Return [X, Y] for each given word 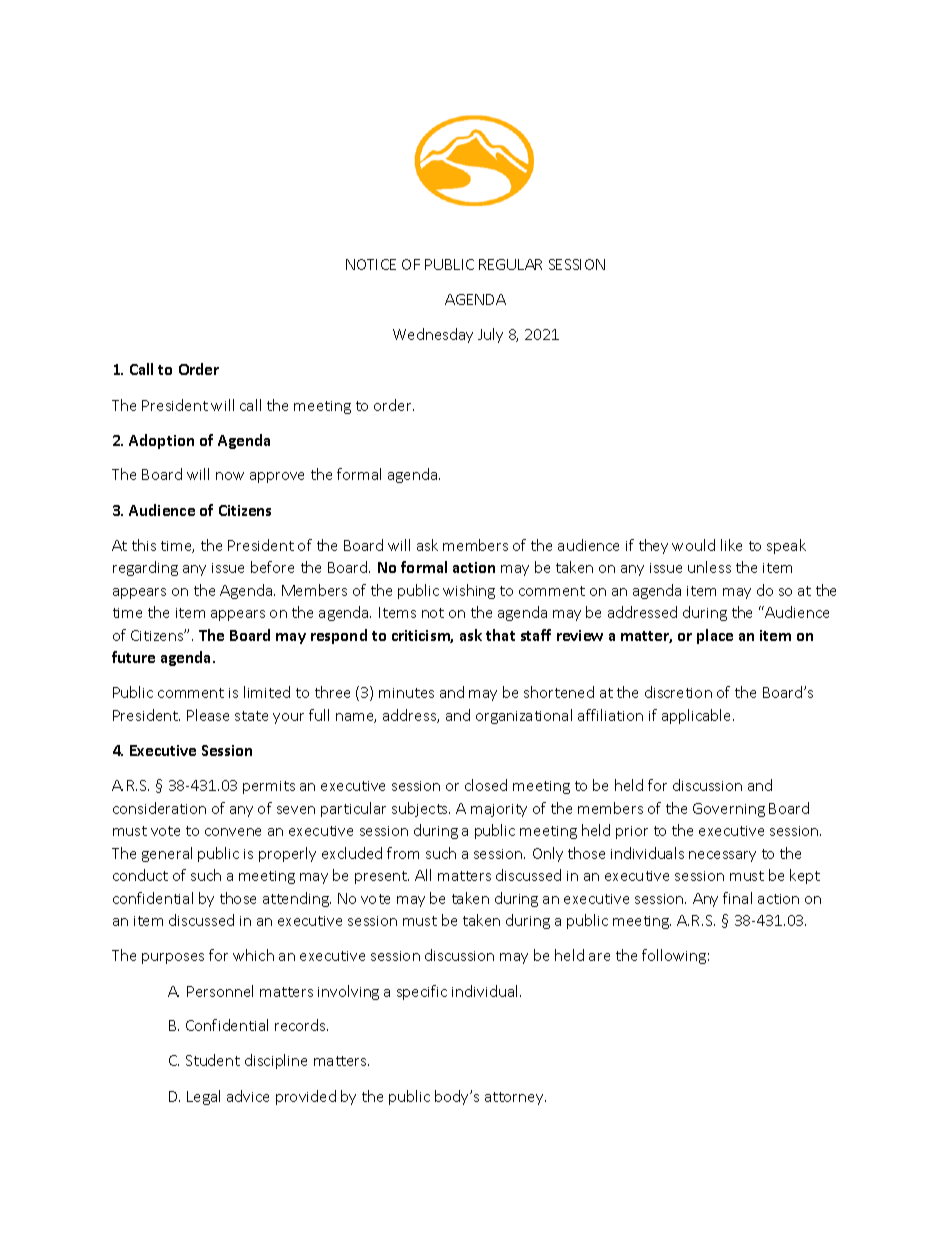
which [253, 955]
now [230, 476]
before [272, 567]
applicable [698, 716]
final [737, 898]
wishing [469, 591]
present [382, 877]
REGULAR [510, 264]
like [731, 545]
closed [486, 785]
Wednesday [433, 335]
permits [269, 787]
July [490, 335]
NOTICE [371, 264]
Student [213, 1060]
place [715, 636]
